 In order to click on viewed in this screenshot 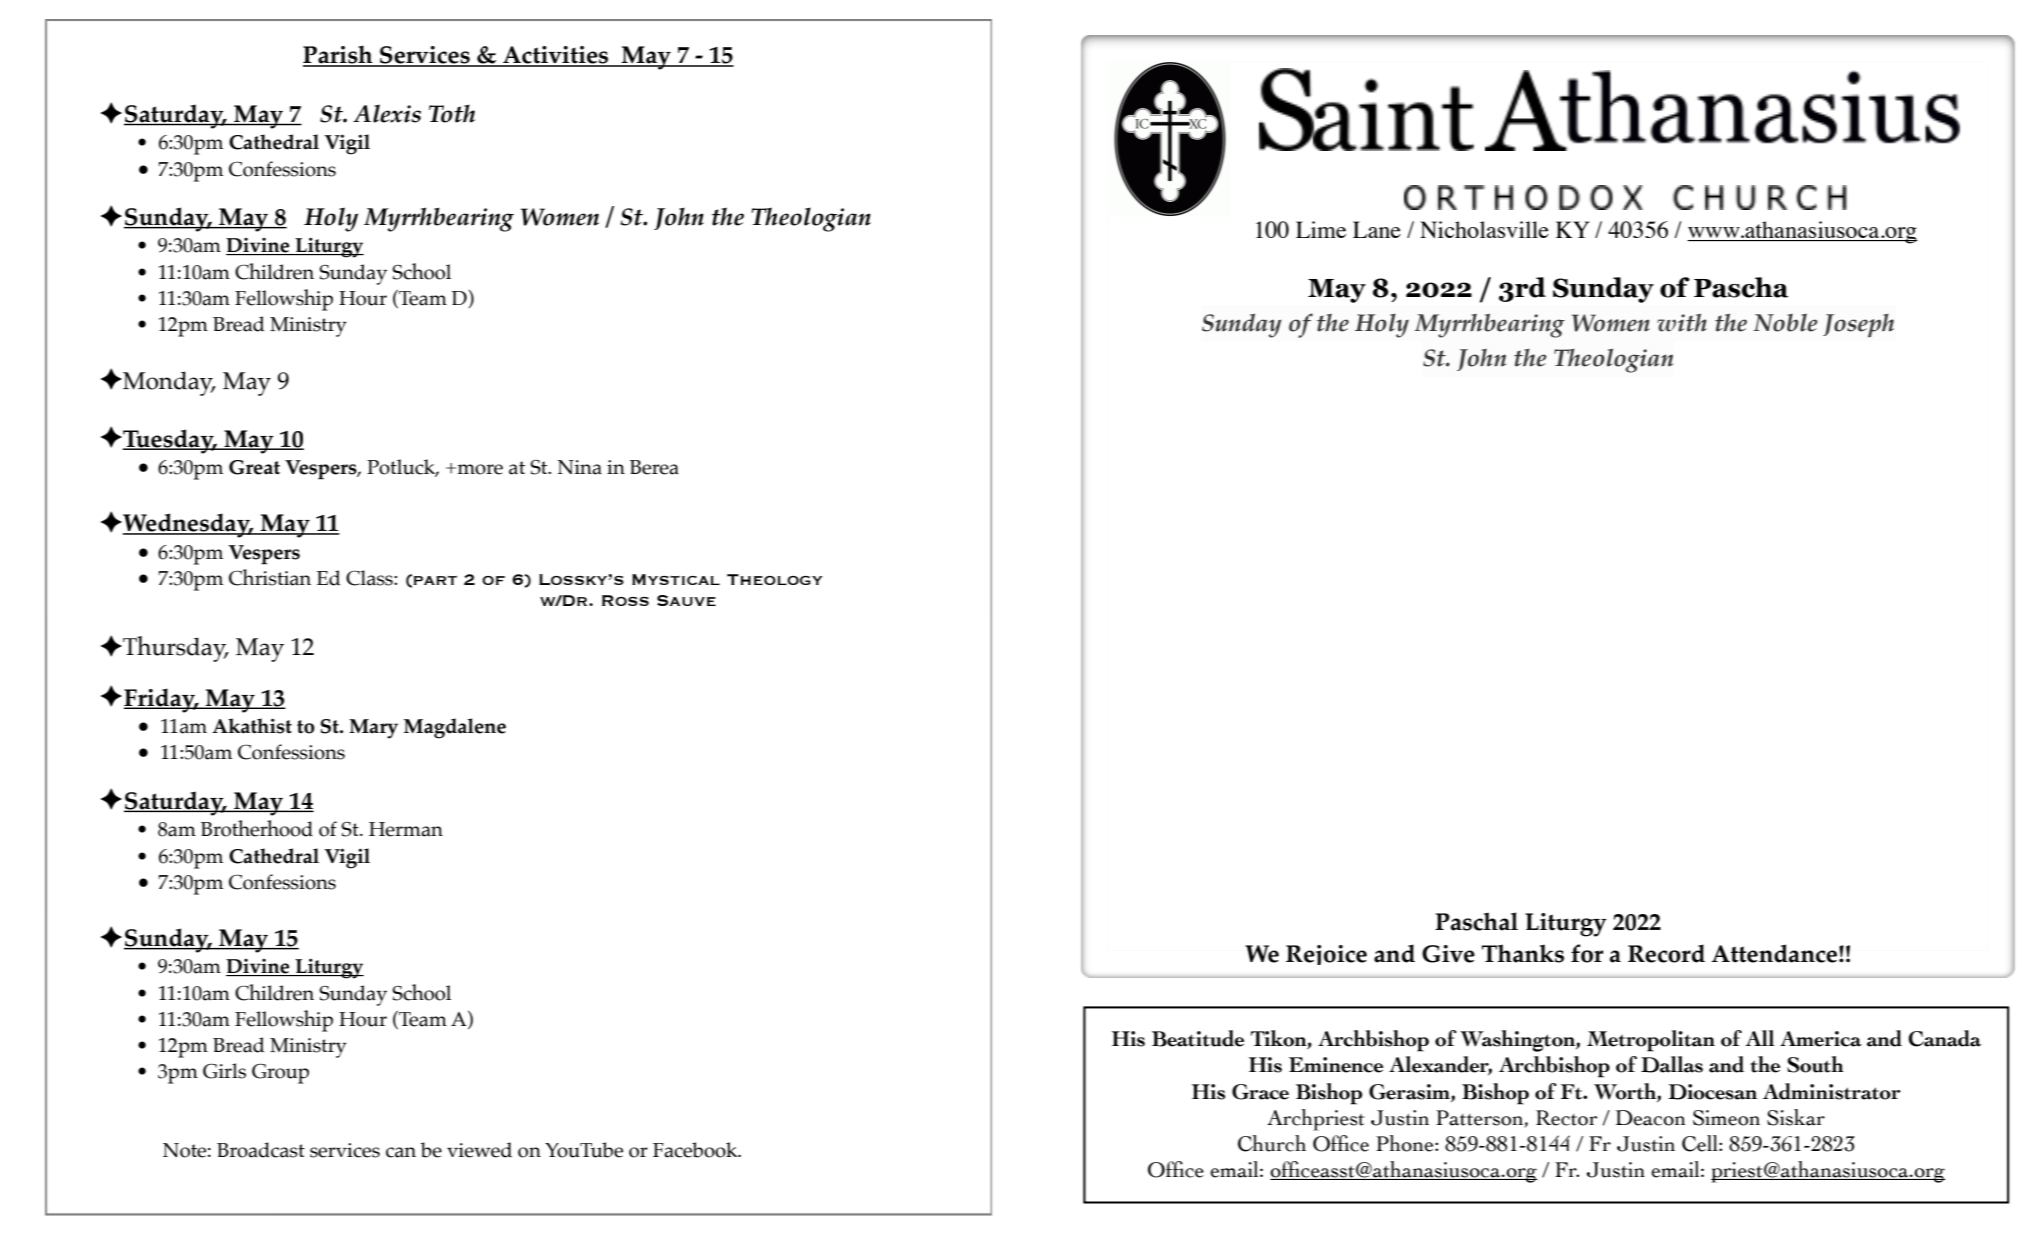, I will do `click(479, 1150)`.
